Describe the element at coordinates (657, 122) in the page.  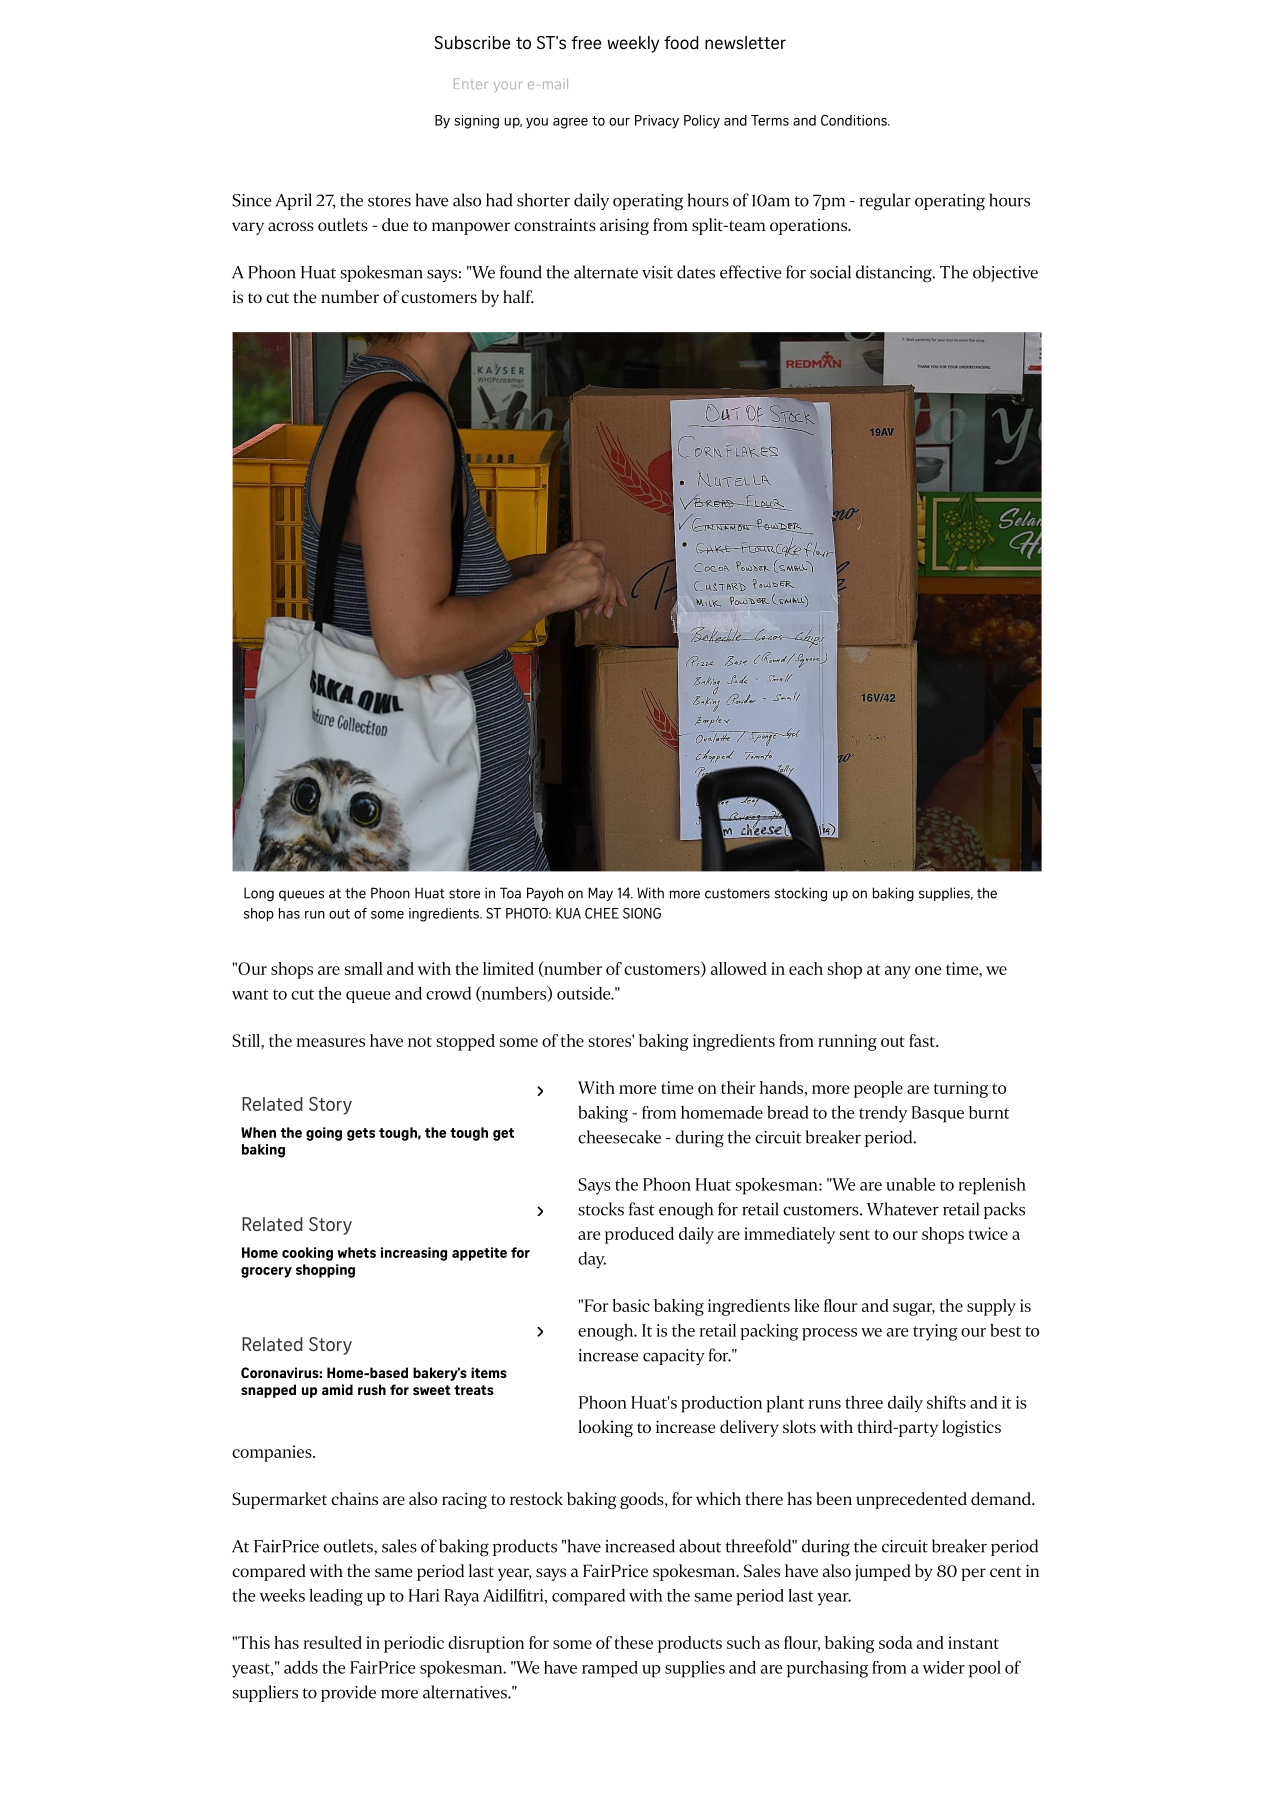
I see `Privacy` at that location.
